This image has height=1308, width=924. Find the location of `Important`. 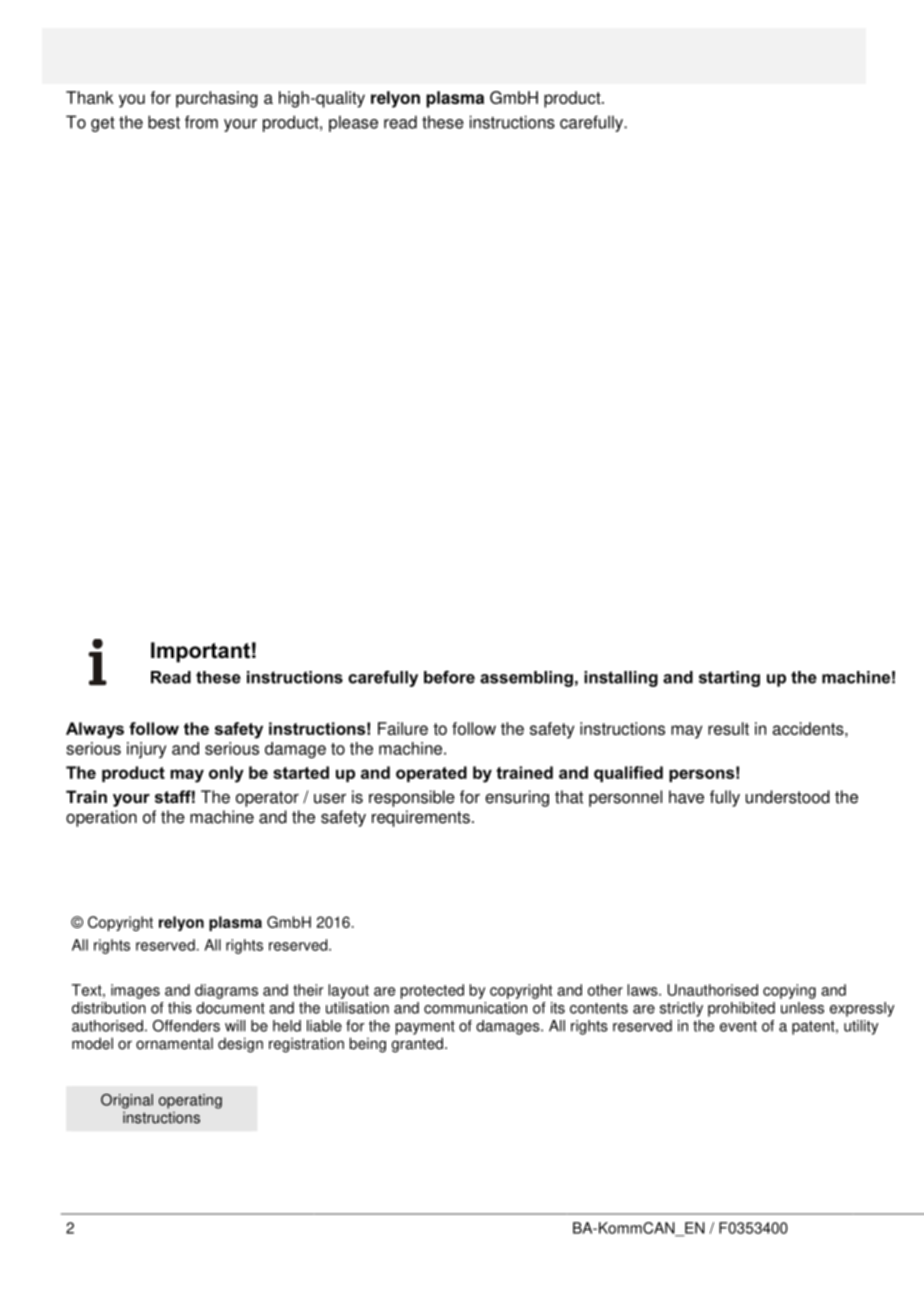

Important is located at coordinates (200, 652).
